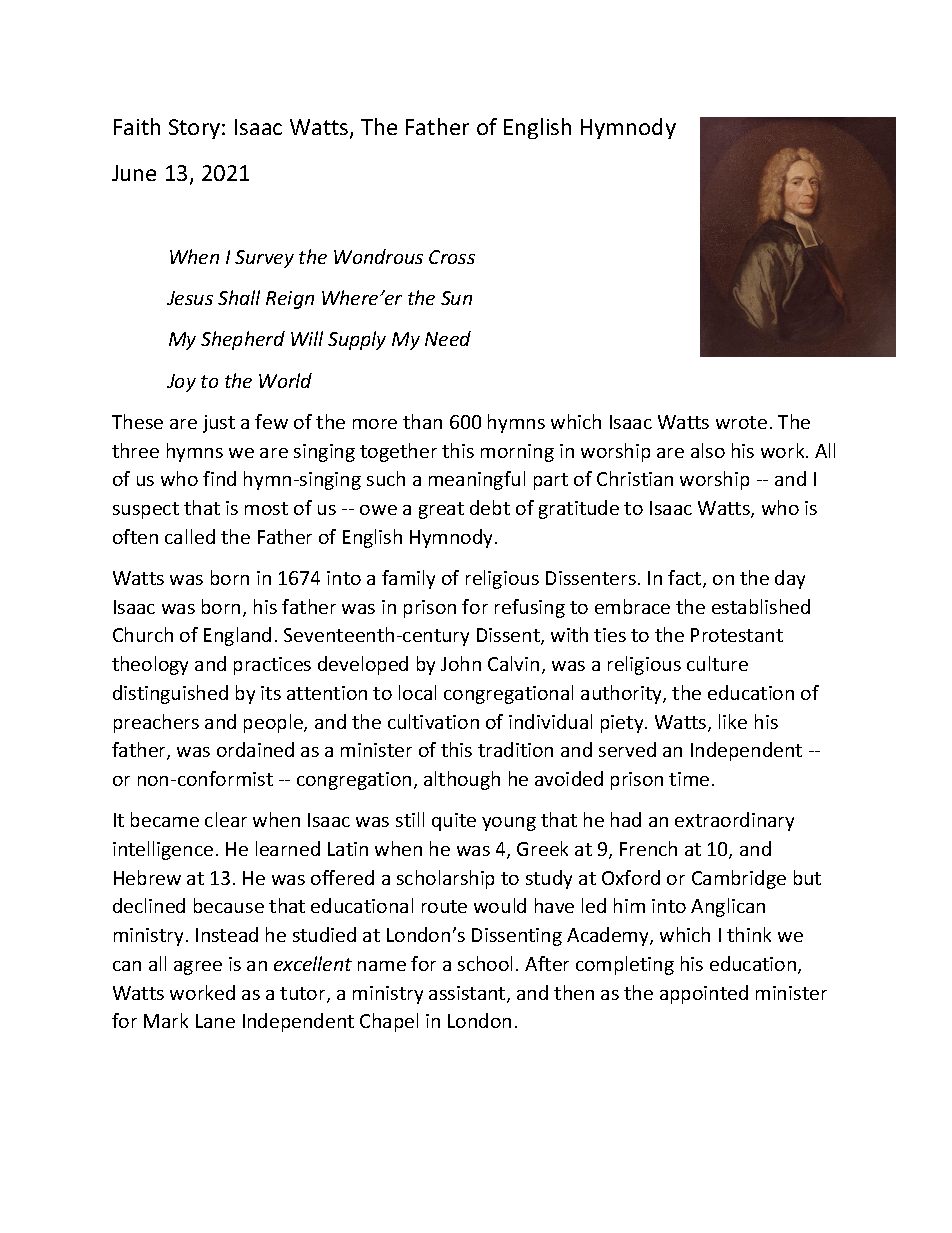 The height and width of the document is (1233, 952). What do you see at coordinates (704, 994) in the document?
I see `appointed` at bounding box center [704, 994].
